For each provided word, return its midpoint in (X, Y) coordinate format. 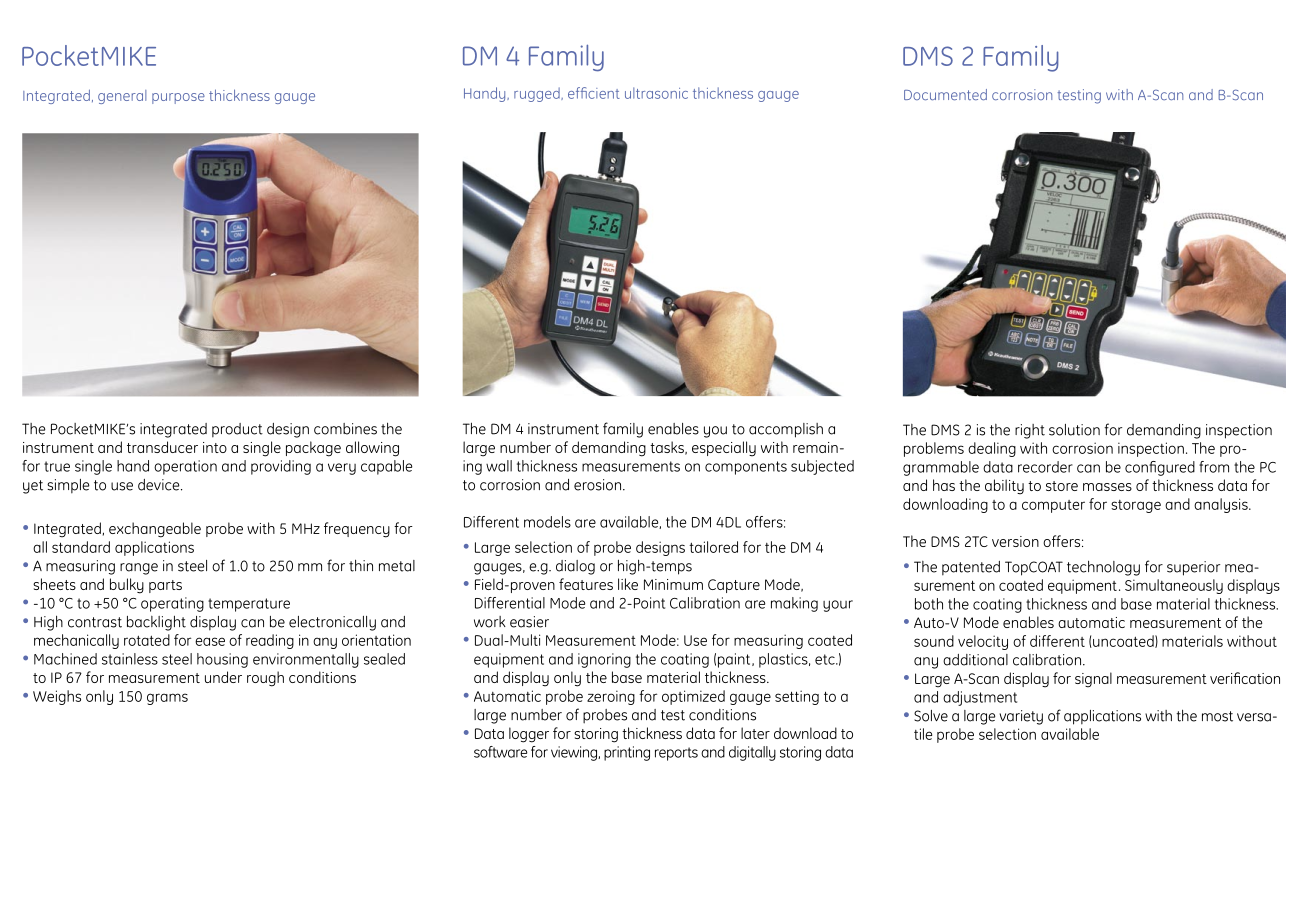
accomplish (786, 430)
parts (165, 586)
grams (167, 699)
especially (724, 449)
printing (627, 753)
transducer (162, 447)
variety (1021, 717)
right (1030, 431)
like (628, 584)
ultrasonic (656, 93)
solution (1074, 430)
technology (1103, 568)
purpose (178, 98)
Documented (945, 94)
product (237, 430)
